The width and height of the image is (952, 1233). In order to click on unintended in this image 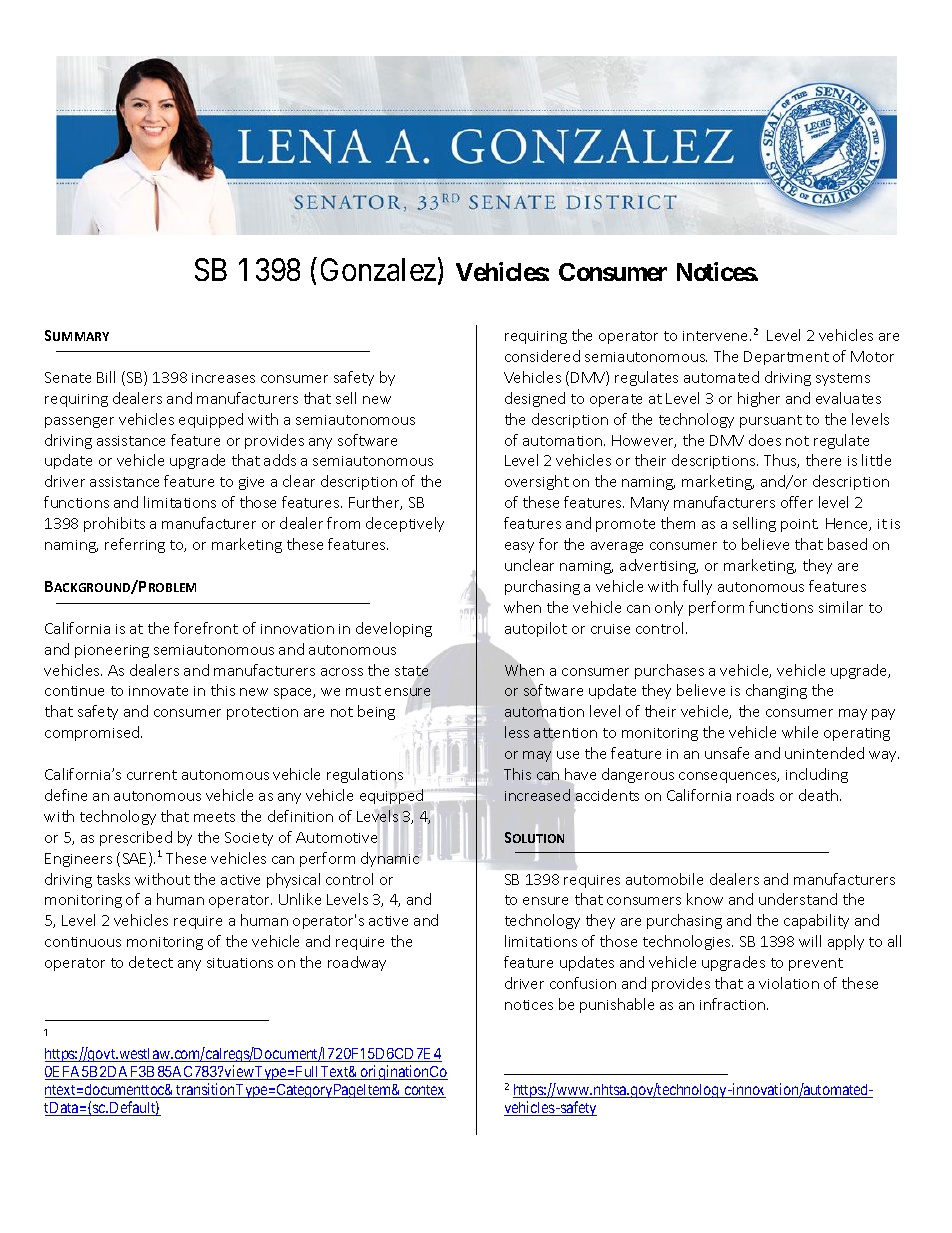, I will do `click(824, 753)`.
